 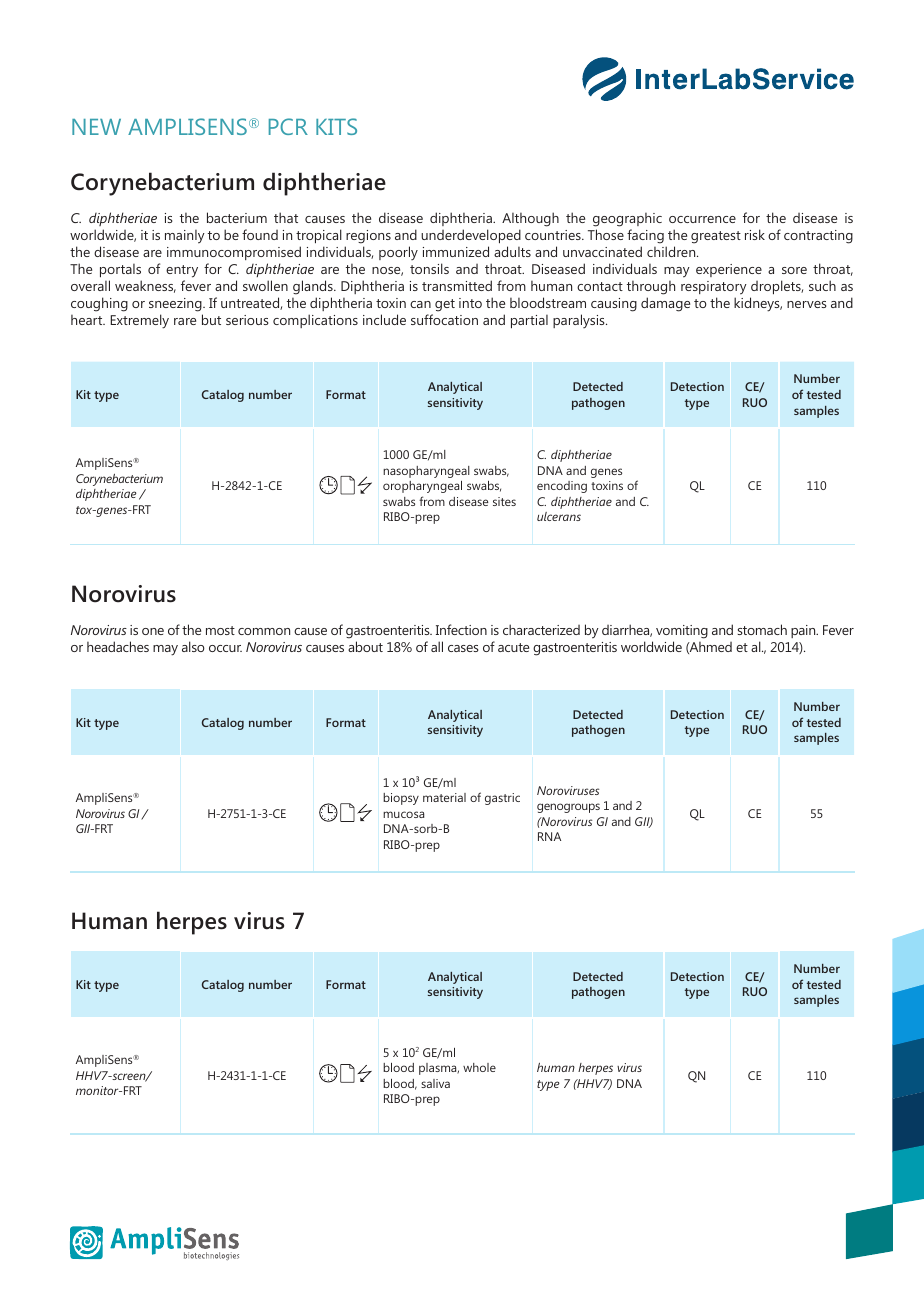 What do you see at coordinates (504, 501) in the page?
I see `sites` at bounding box center [504, 501].
